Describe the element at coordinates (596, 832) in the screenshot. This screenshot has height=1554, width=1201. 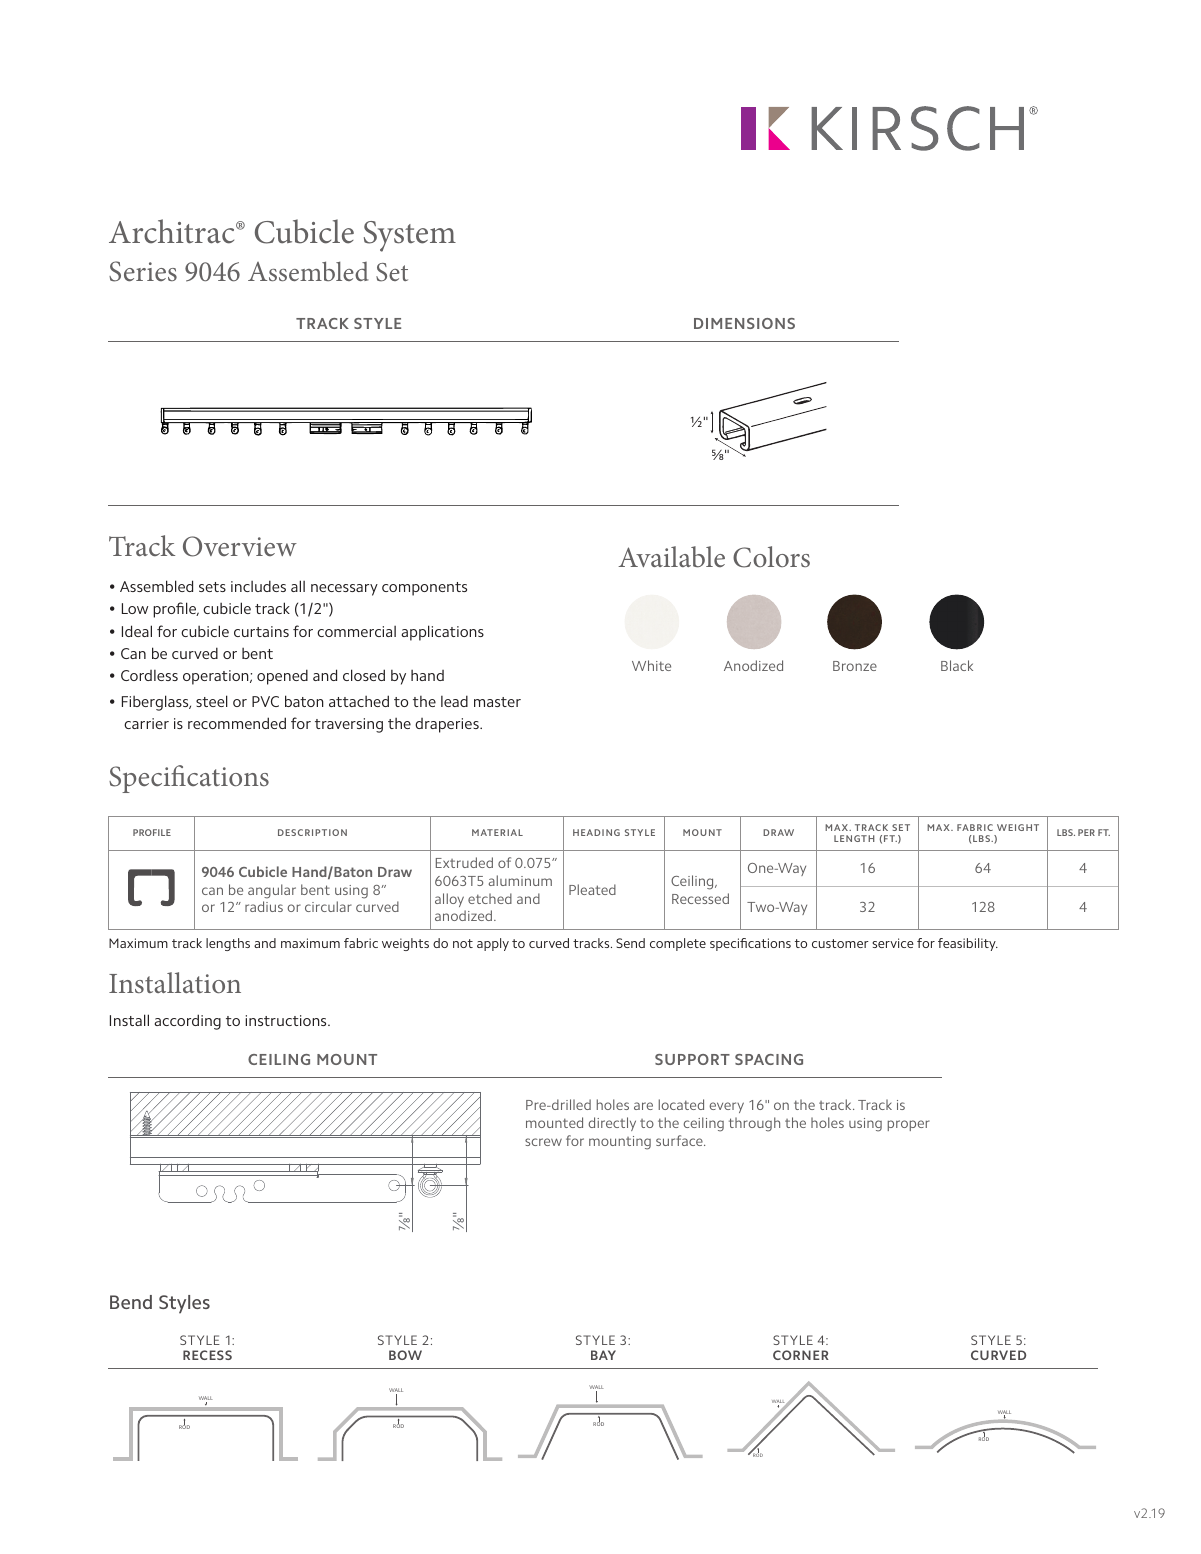
I see `HEADING` at that location.
